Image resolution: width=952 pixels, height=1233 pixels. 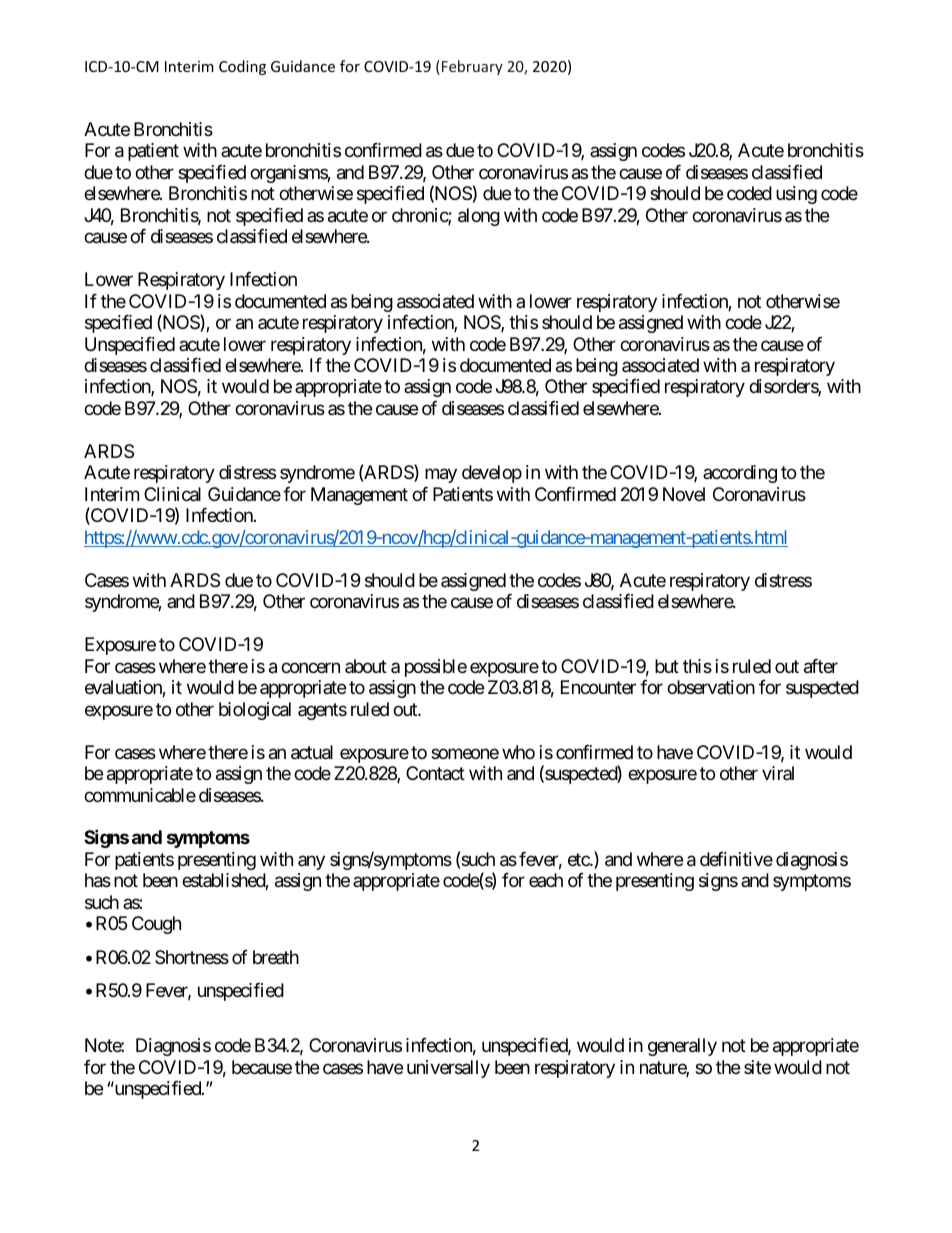 What do you see at coordinates (518, 752) in the image?
I see `who` at bounding box center [518, 752].
